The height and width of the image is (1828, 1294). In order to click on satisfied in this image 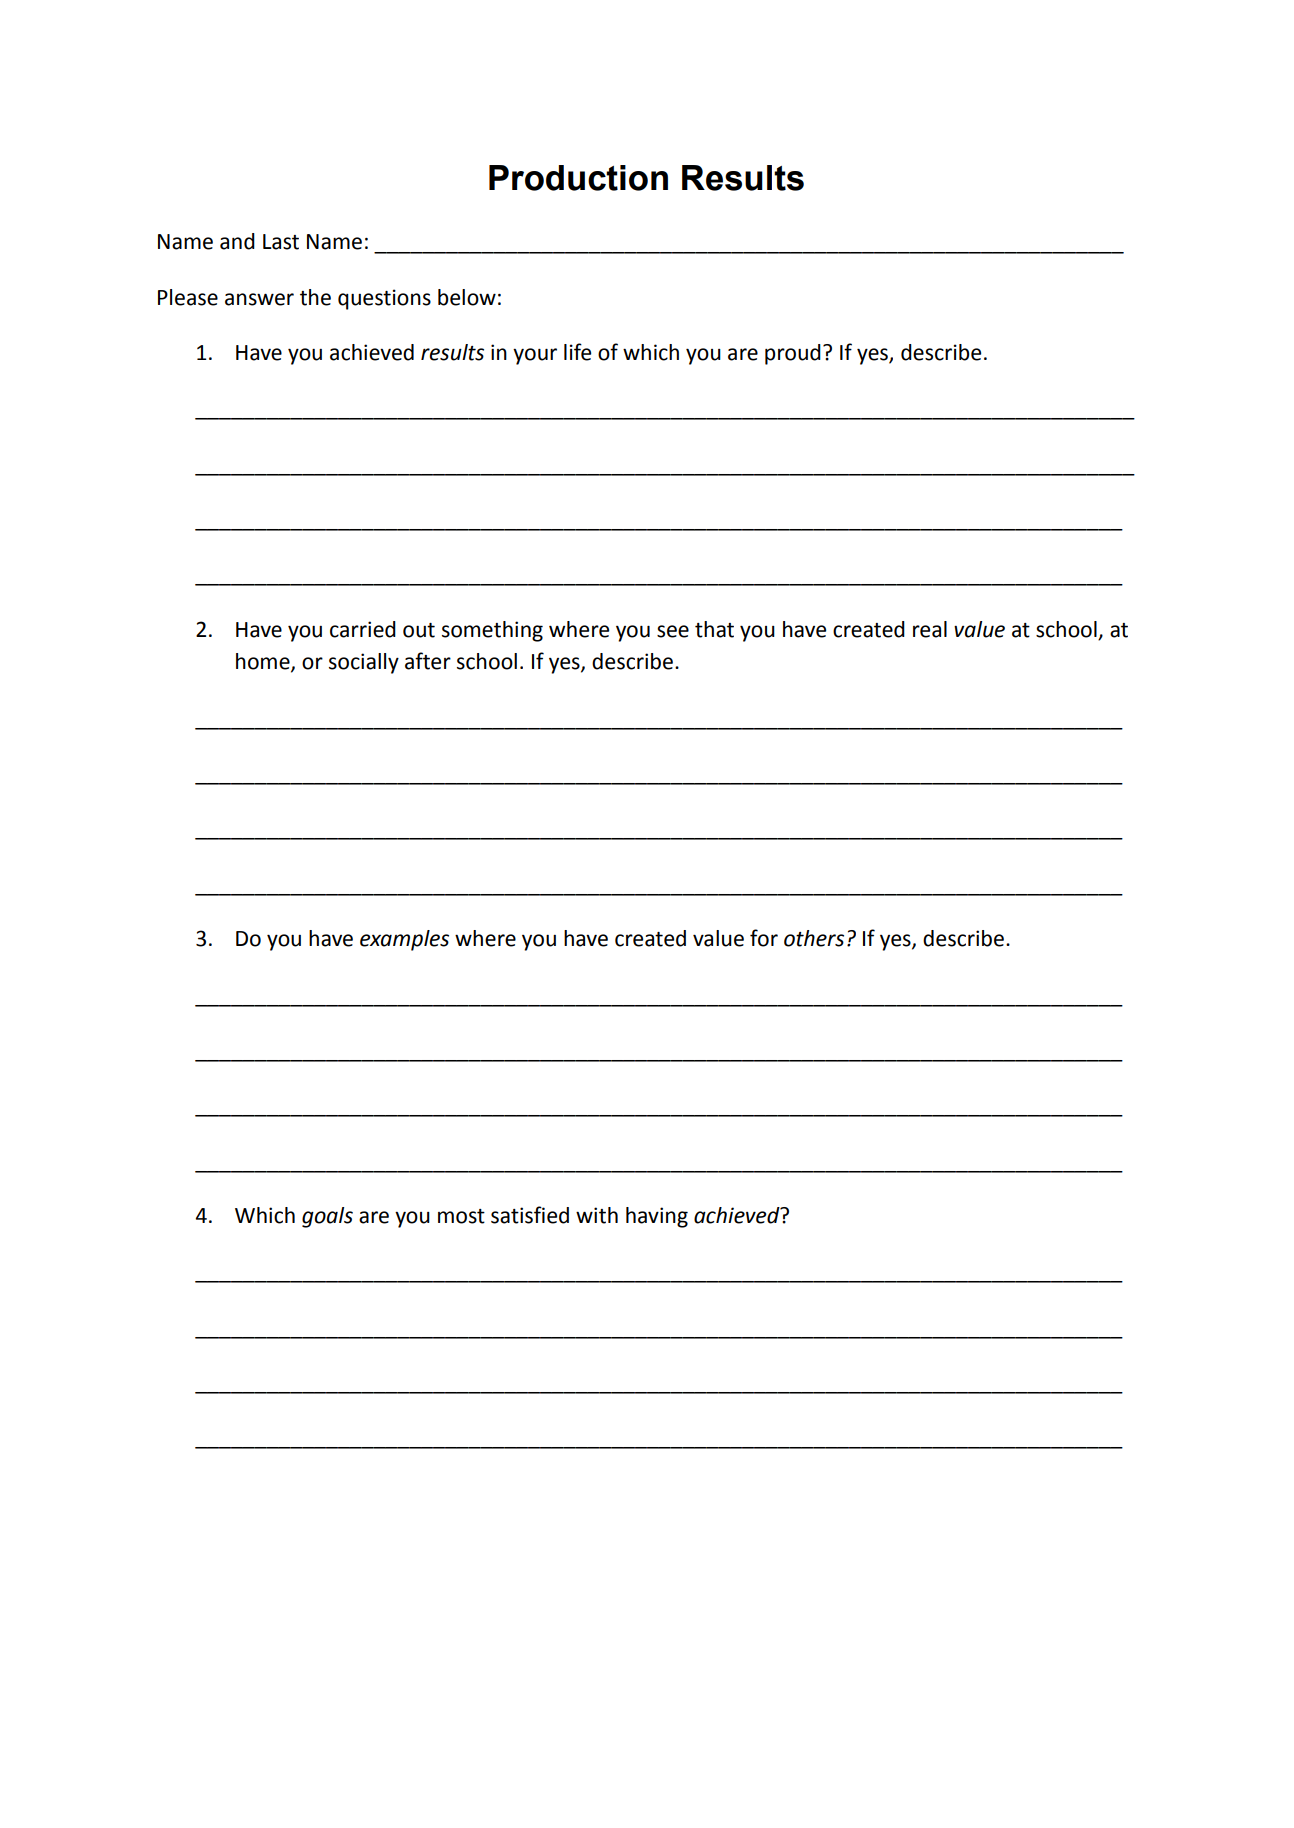, I will do `click(530, 1215)`.
